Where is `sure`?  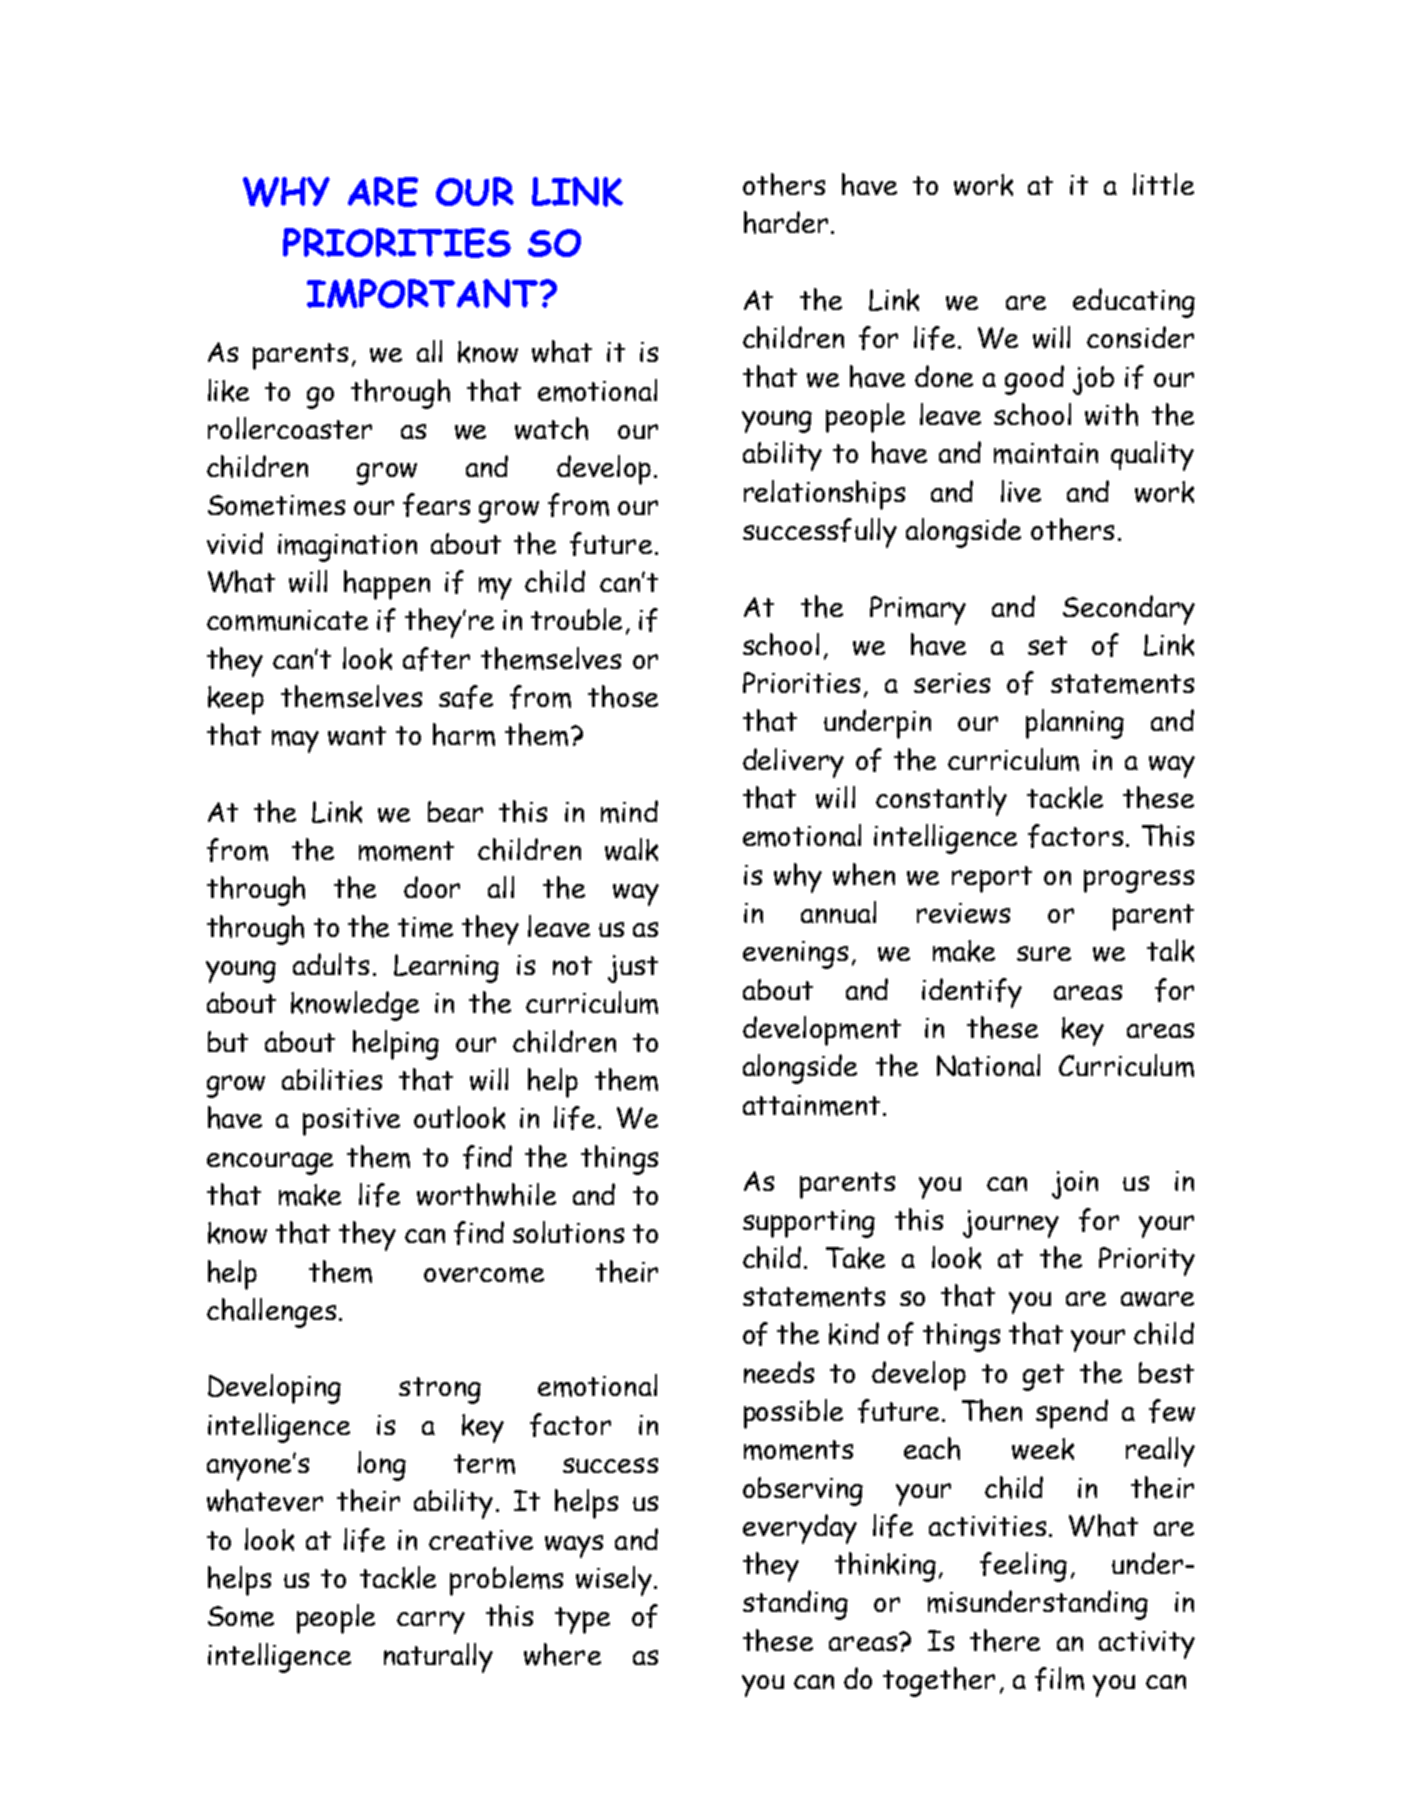 sure is located at coordinates (1044, 953).
